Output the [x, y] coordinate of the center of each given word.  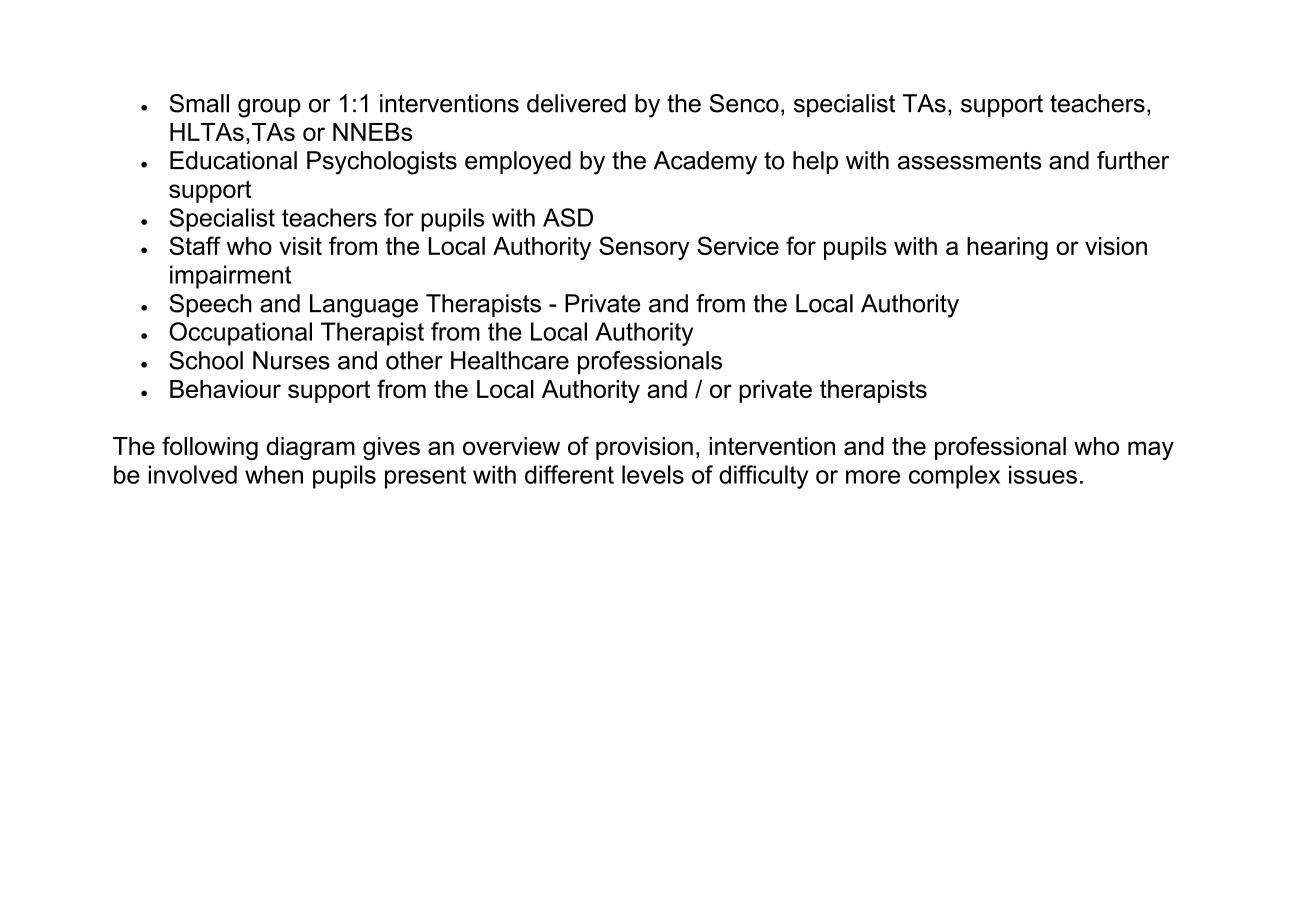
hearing [1007, 248]
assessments [970, 161]
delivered [576, 103]
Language [364, 306]
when [274, 474]
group [269, 108]
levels [653, 474]
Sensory [644, 248]
